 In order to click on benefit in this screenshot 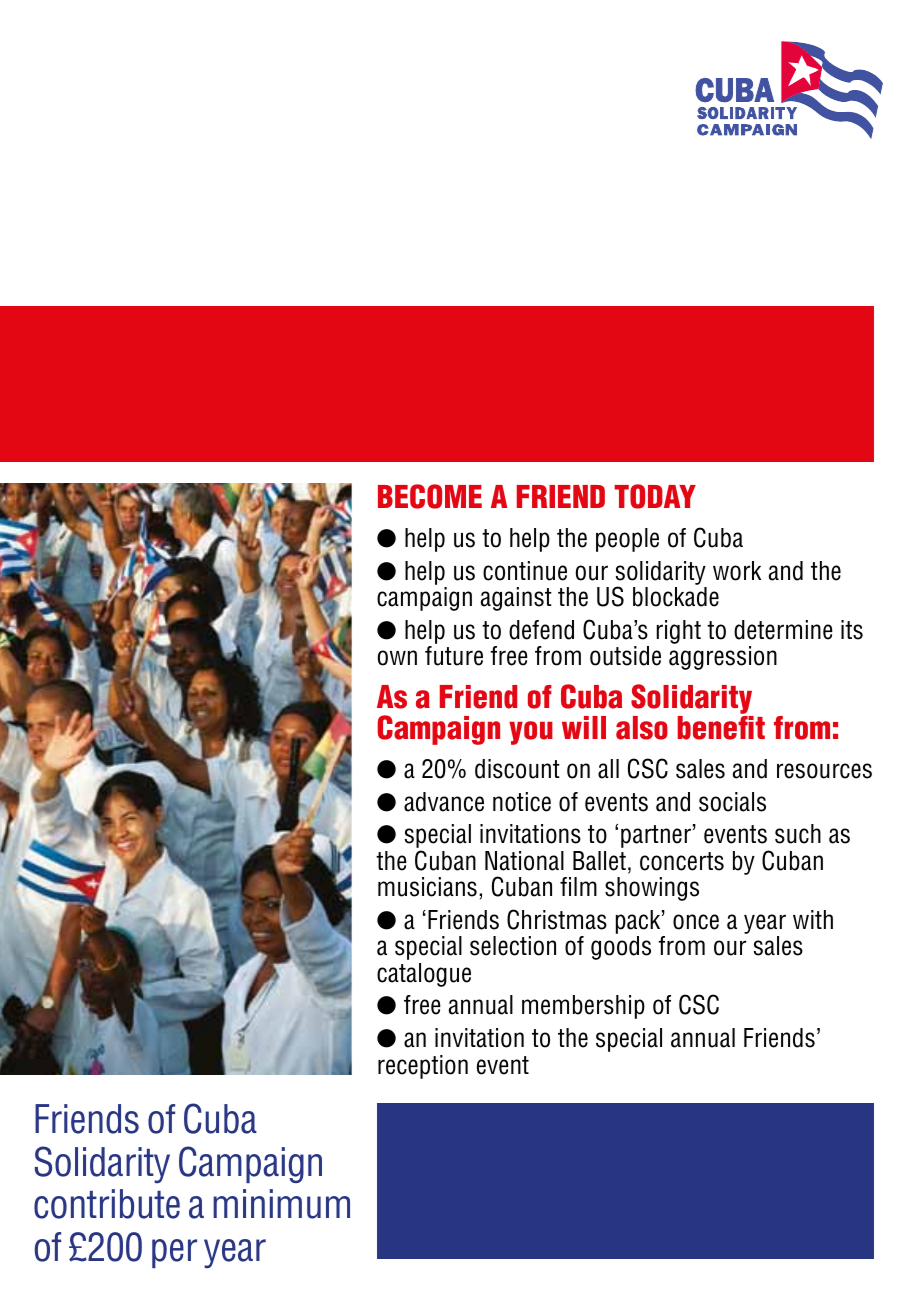, I will do `click(721, 728)`.
